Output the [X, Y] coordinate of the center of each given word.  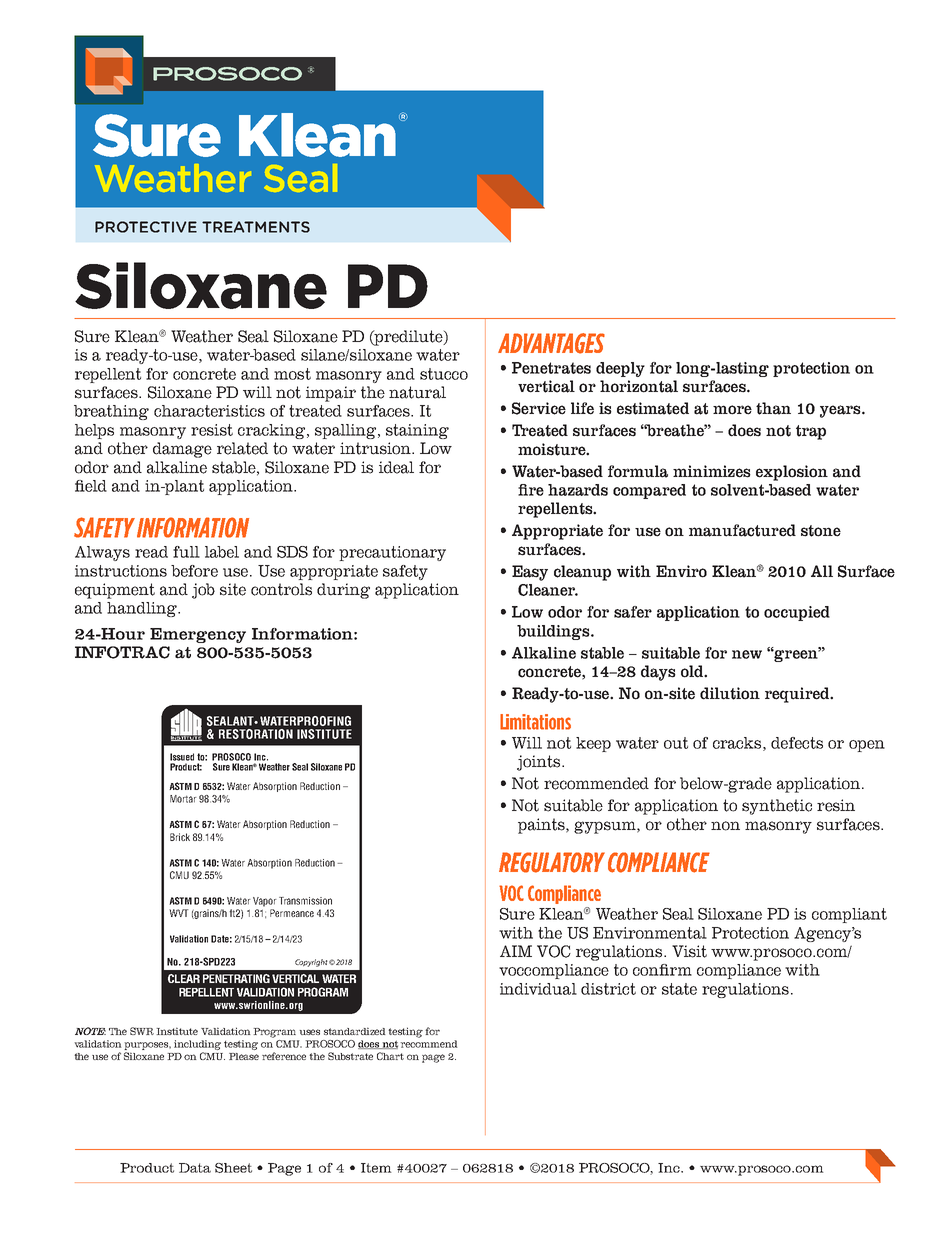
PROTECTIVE [146, 227]
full [186, 552]
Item [376, 1168]
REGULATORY [552, 862]
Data [195, 1168]
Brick [180, 837]
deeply [620, 369]
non [725, 826]
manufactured [742, 530]
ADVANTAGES [551, 343]
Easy [530, 573]
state [679, 989]
